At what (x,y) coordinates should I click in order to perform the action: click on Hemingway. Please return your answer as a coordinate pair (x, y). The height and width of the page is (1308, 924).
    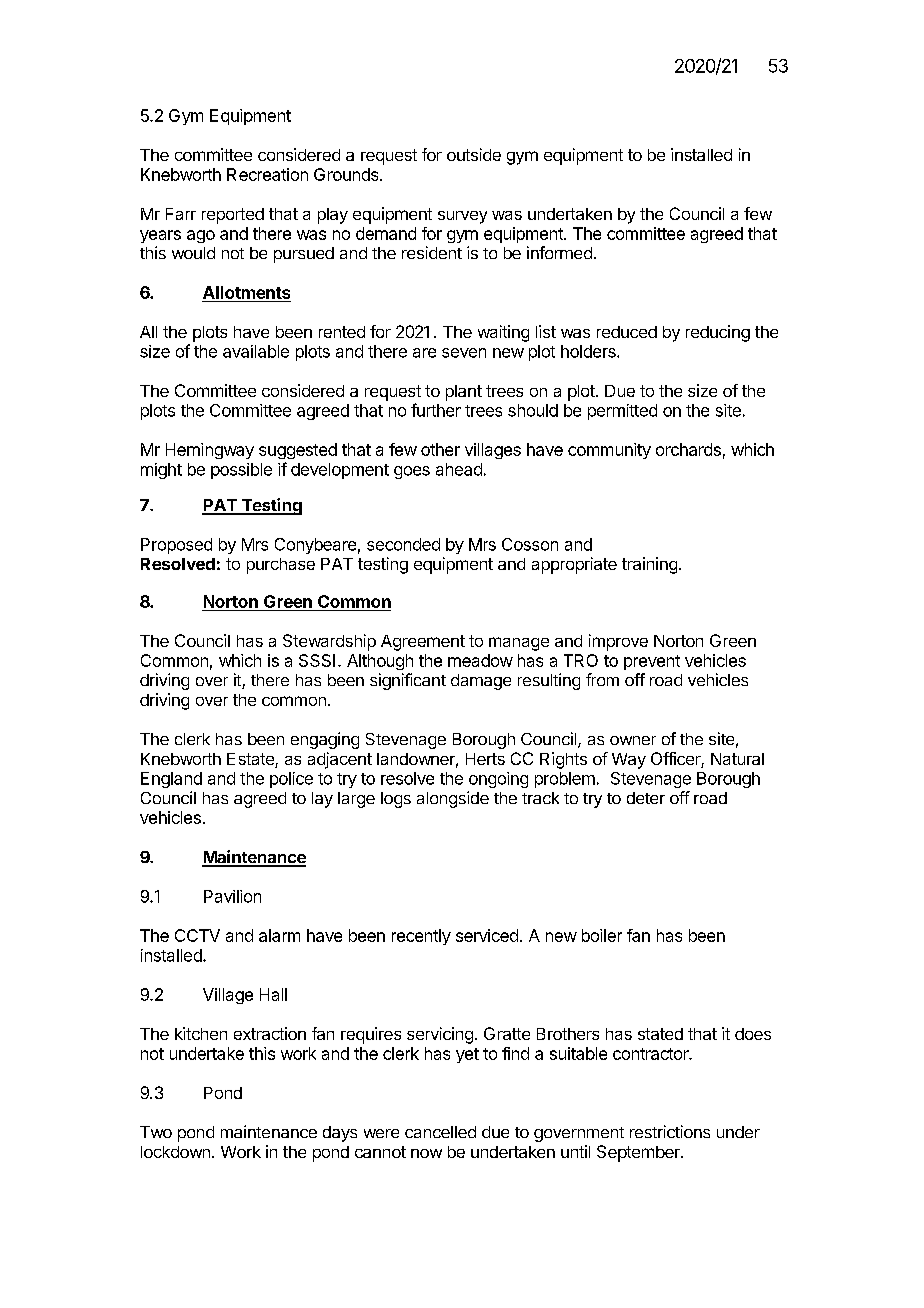
    Looking at the image, I should click on (210, 451).
